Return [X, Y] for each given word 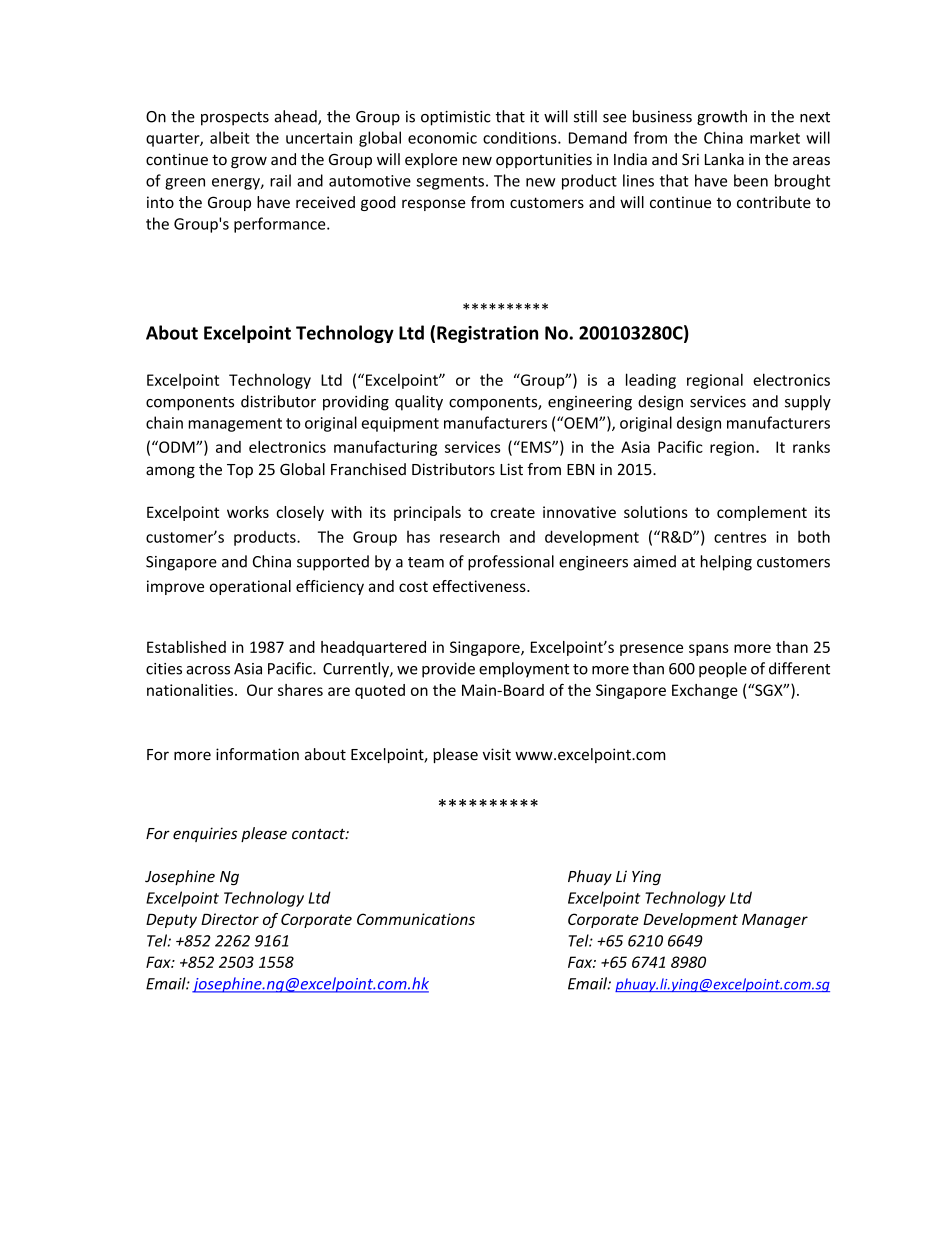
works [248, 512]
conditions [521, 137]
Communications [416, 919]
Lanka [724, 159]
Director [230, 919]
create [512, 512]
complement [762, 513]
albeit [230, 137]
